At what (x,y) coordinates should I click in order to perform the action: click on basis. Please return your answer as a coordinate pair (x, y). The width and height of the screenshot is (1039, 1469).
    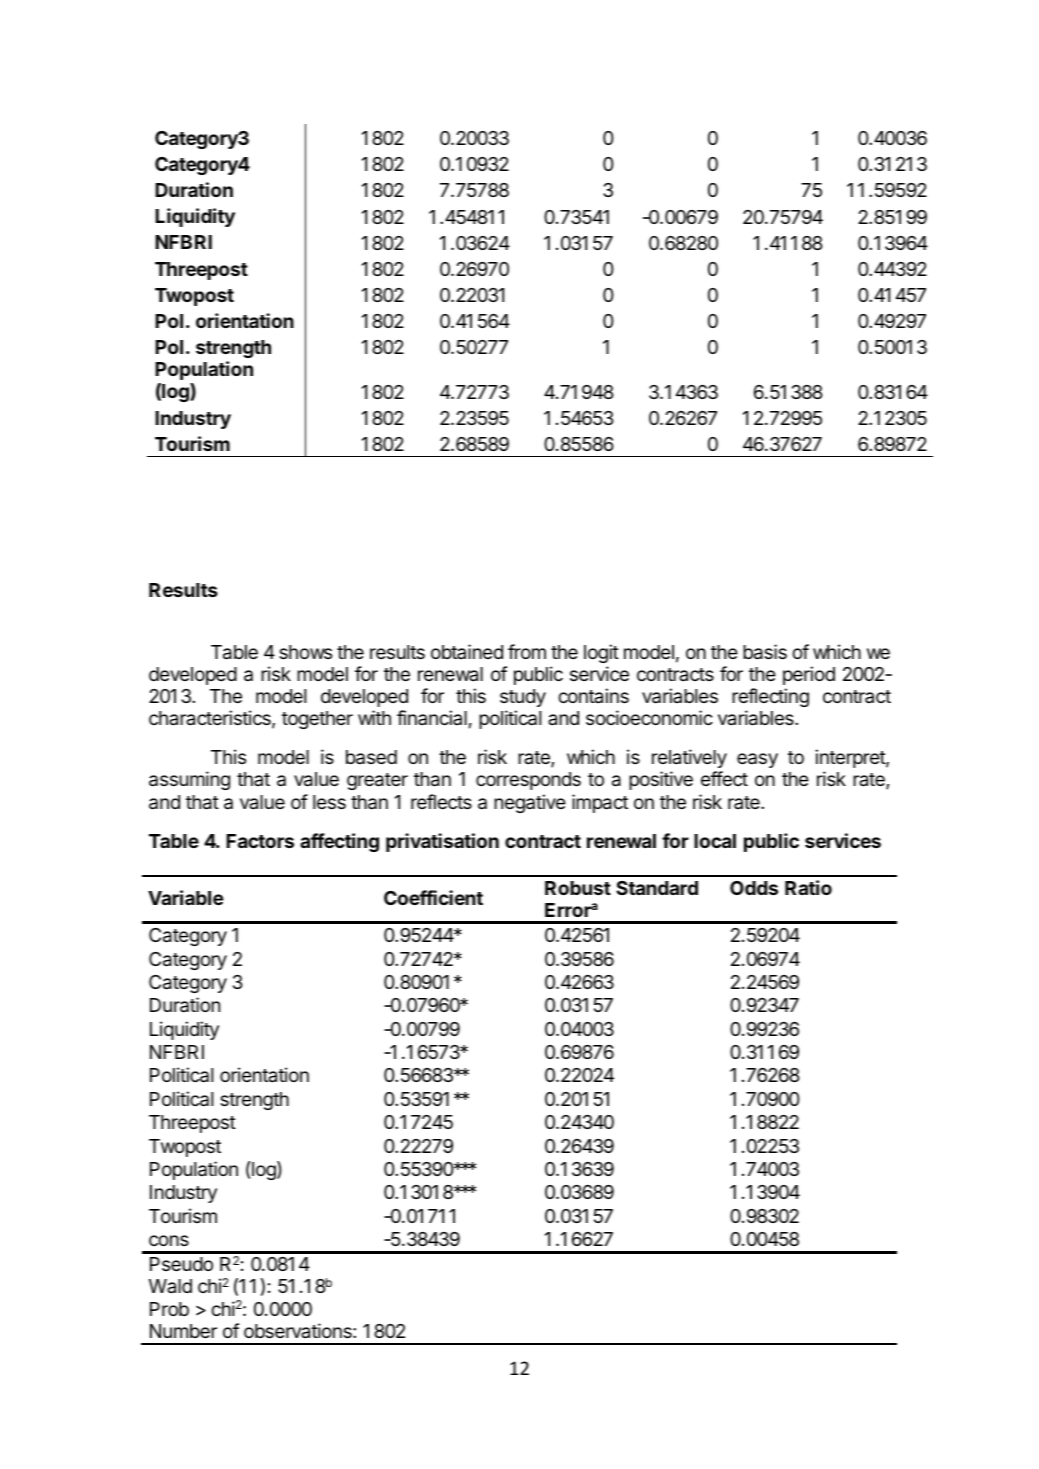
    Looking at the image, I should click on (765, 652).
